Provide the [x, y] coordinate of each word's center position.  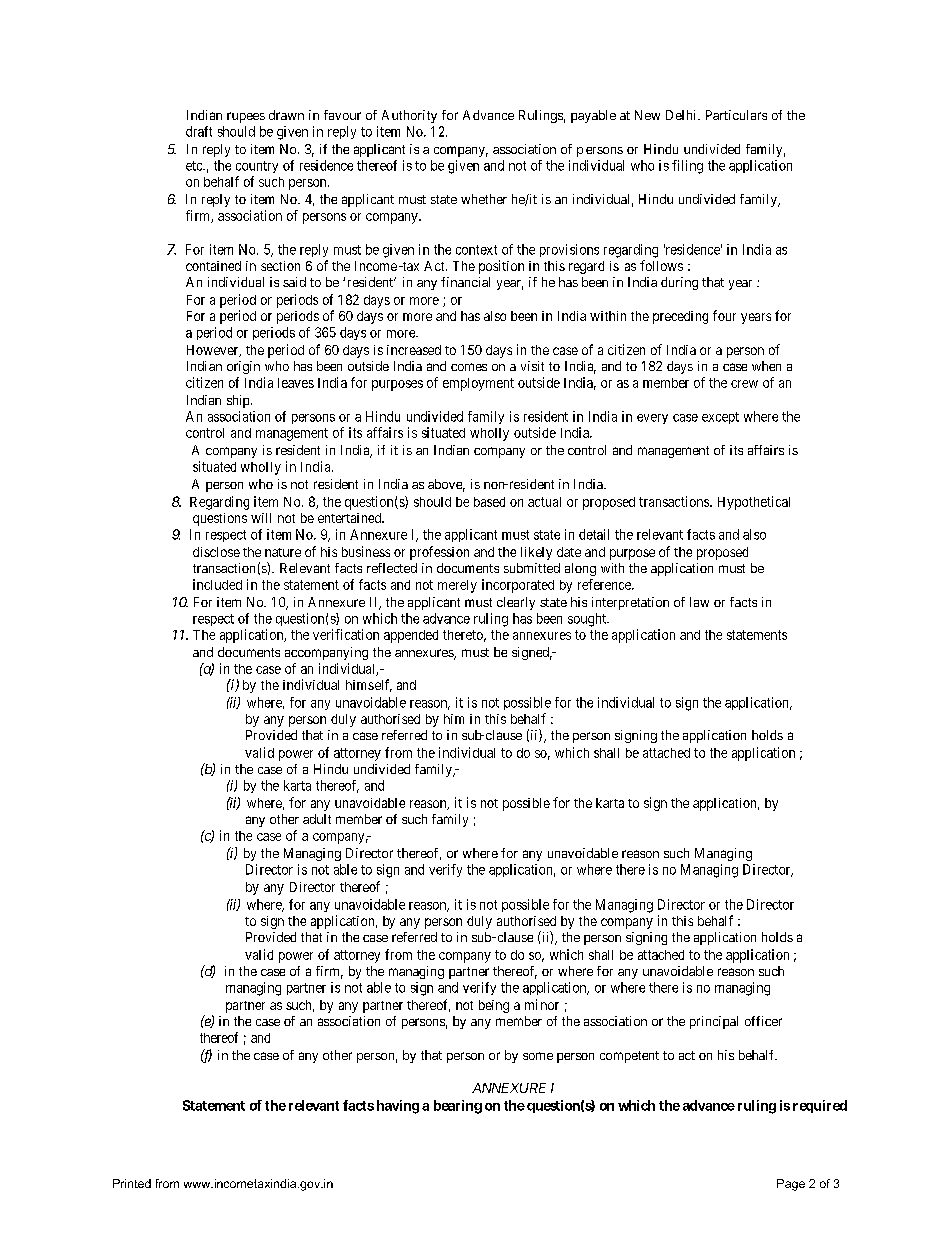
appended [411, 636]
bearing [458, 1107]
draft [199, 131]
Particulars [736, 115]
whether [484, 199]
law [699, 602]
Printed [132, 1183]
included [217, 584]
